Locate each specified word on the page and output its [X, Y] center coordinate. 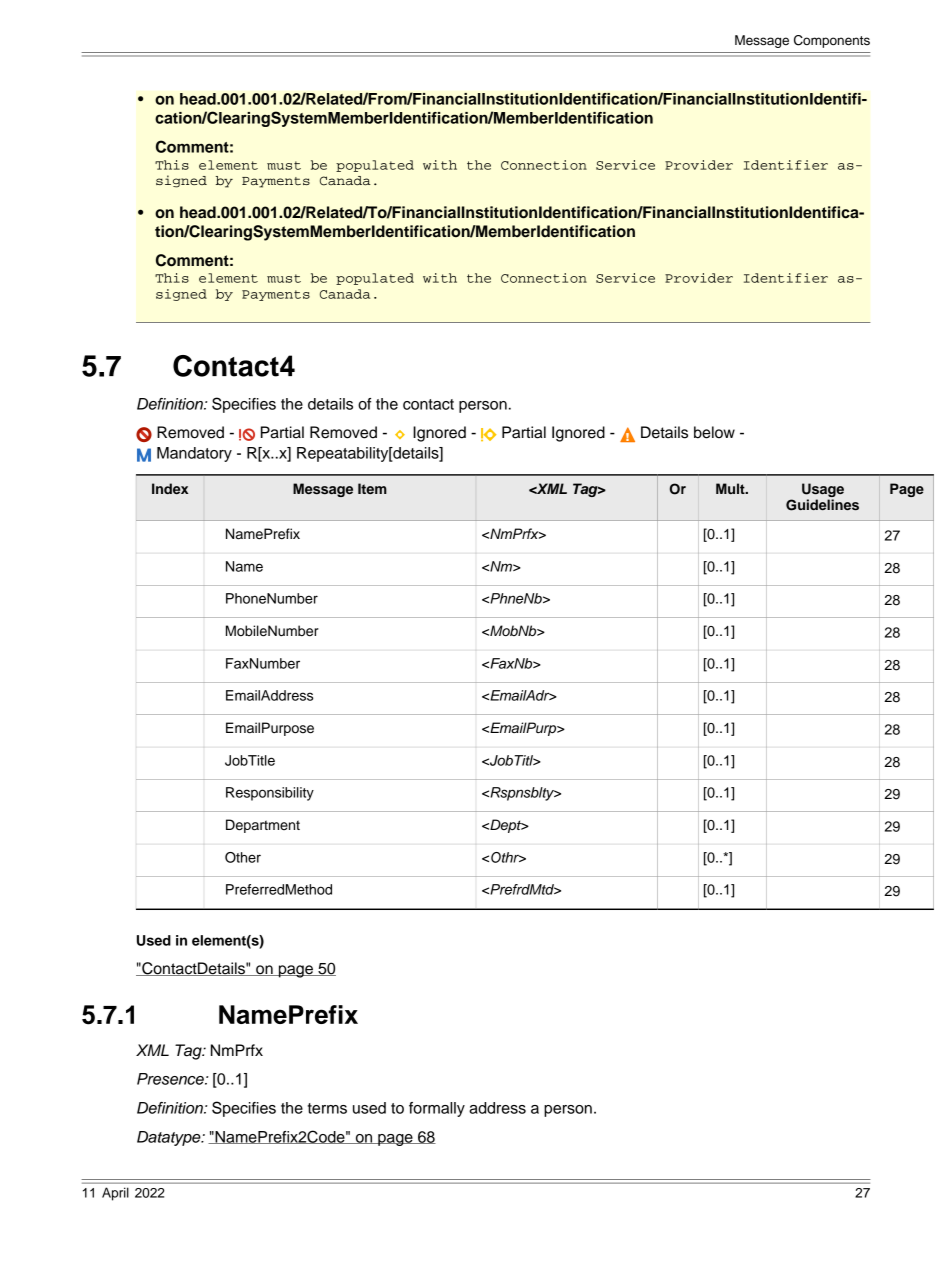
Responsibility [270, 794]
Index [170, 488]
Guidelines [822, 505]
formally [437, 1109]
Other [243, 857]
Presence [171, 1079]
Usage [823, 490]
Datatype [170, 1138]
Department [263, 826]
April [115, 1194]
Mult [731, 488]
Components [832, 41]
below [714, 432]
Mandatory [194, 454]
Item [372, 488]
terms [327, 1108]
